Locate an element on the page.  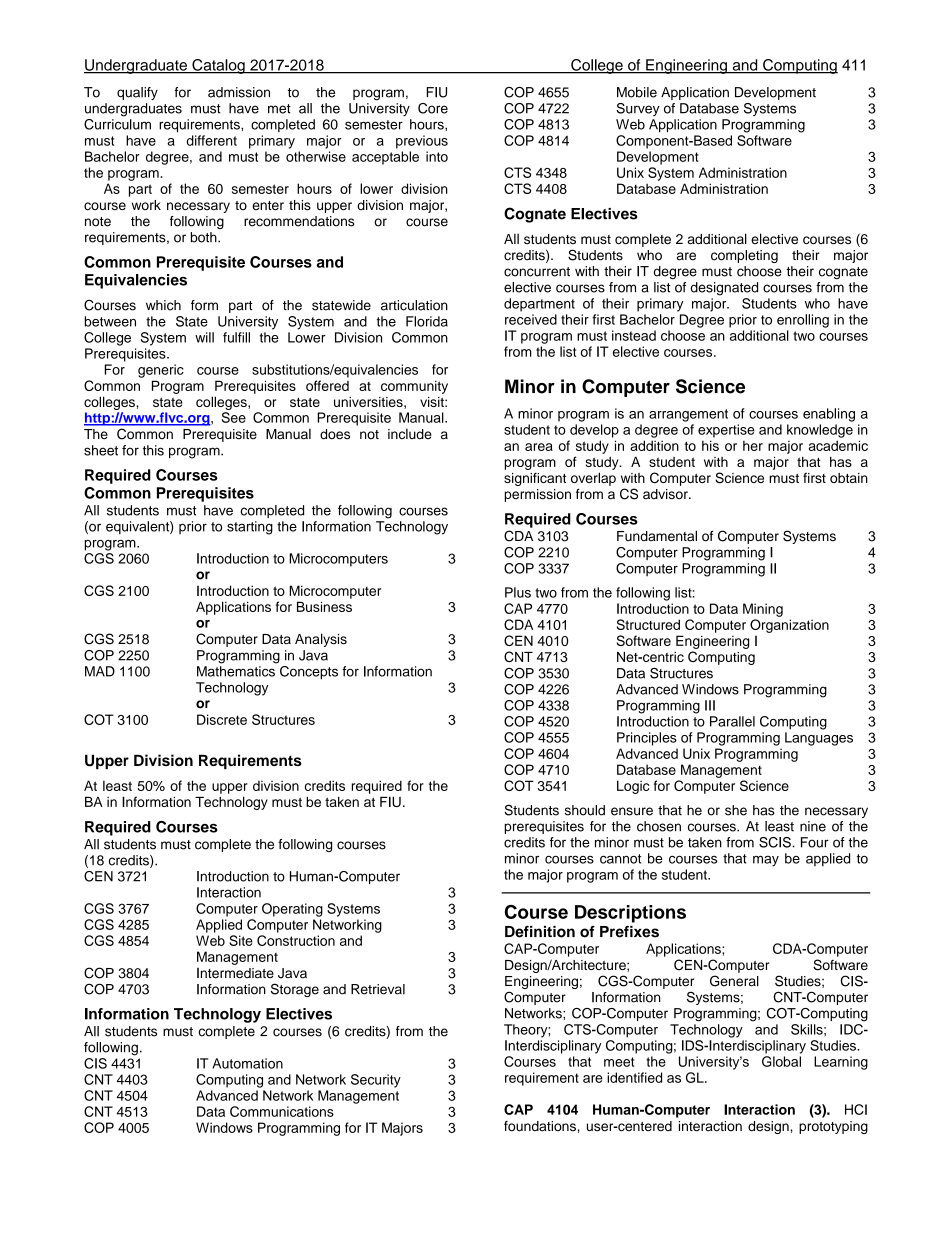
area is located at coordinates (539, 447).
